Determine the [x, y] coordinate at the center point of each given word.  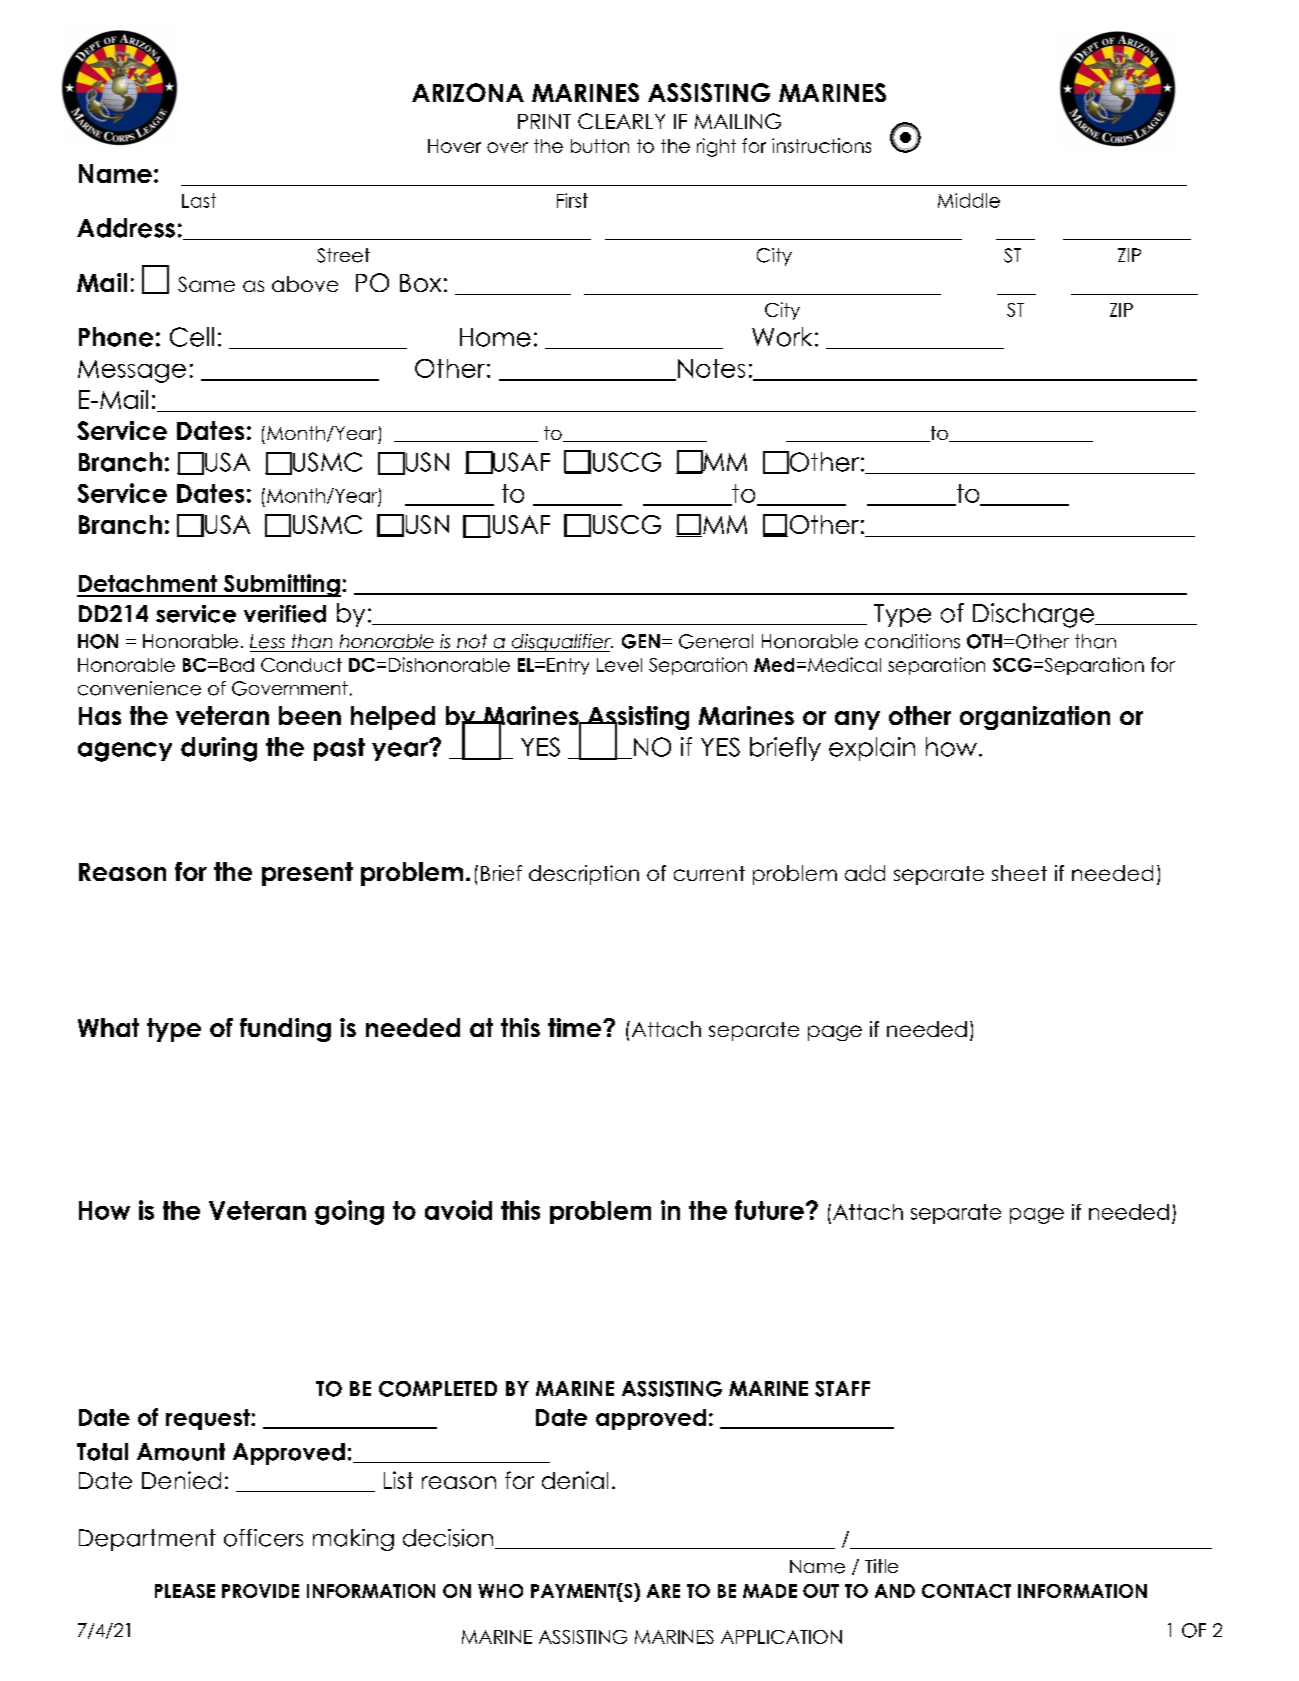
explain [872, 749]
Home [495, 337]
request [209, 1419]
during [219, 749]
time [576, 1027]
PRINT [544, 121]
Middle [969, 200]
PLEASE [185, 1591]
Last [199, 200]
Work [782, 337]
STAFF [842, 1389]
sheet [1019, 873]
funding [285, 1030]
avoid [458, 1210]
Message [132, 371]
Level [619, 665]
